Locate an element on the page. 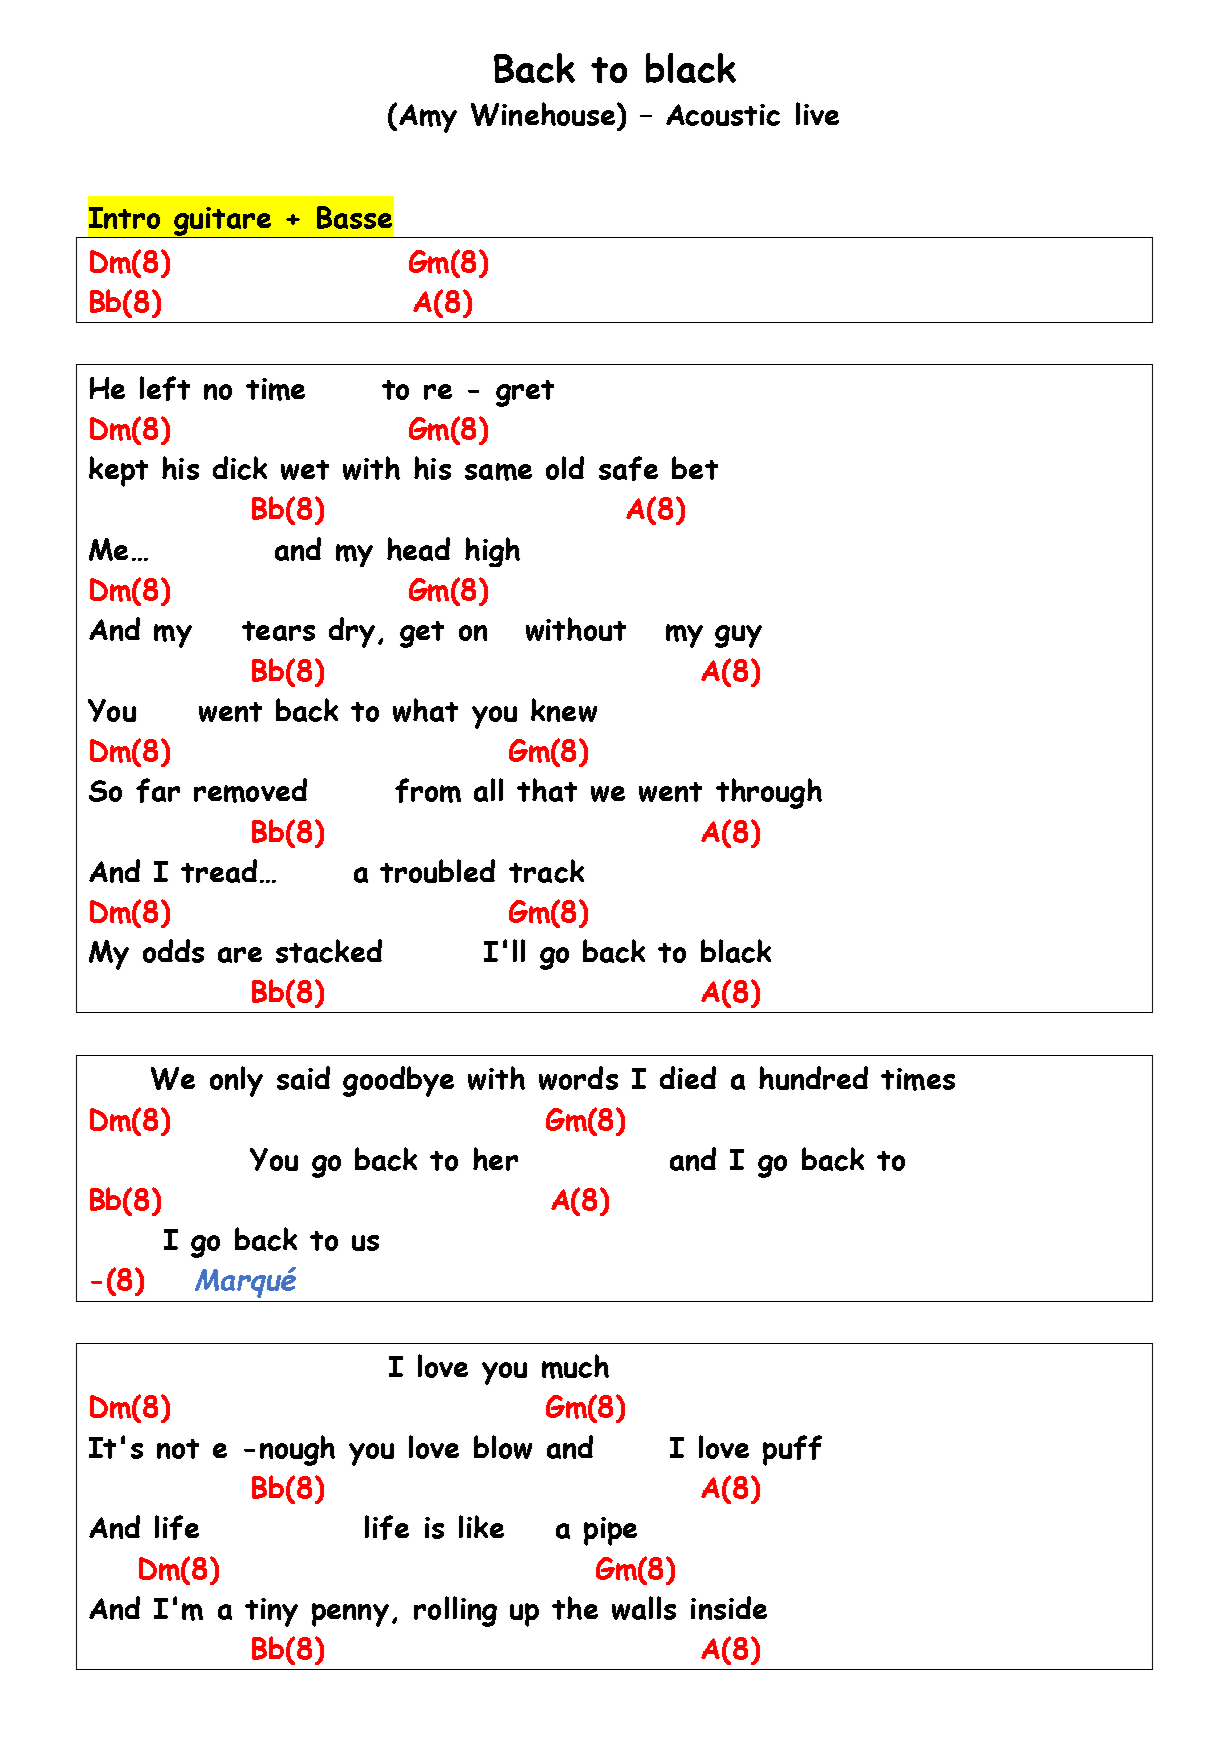 Image resolution: width=1228 pixels, height=1737 pixels. inside is located at coordinates (729, 1608).
